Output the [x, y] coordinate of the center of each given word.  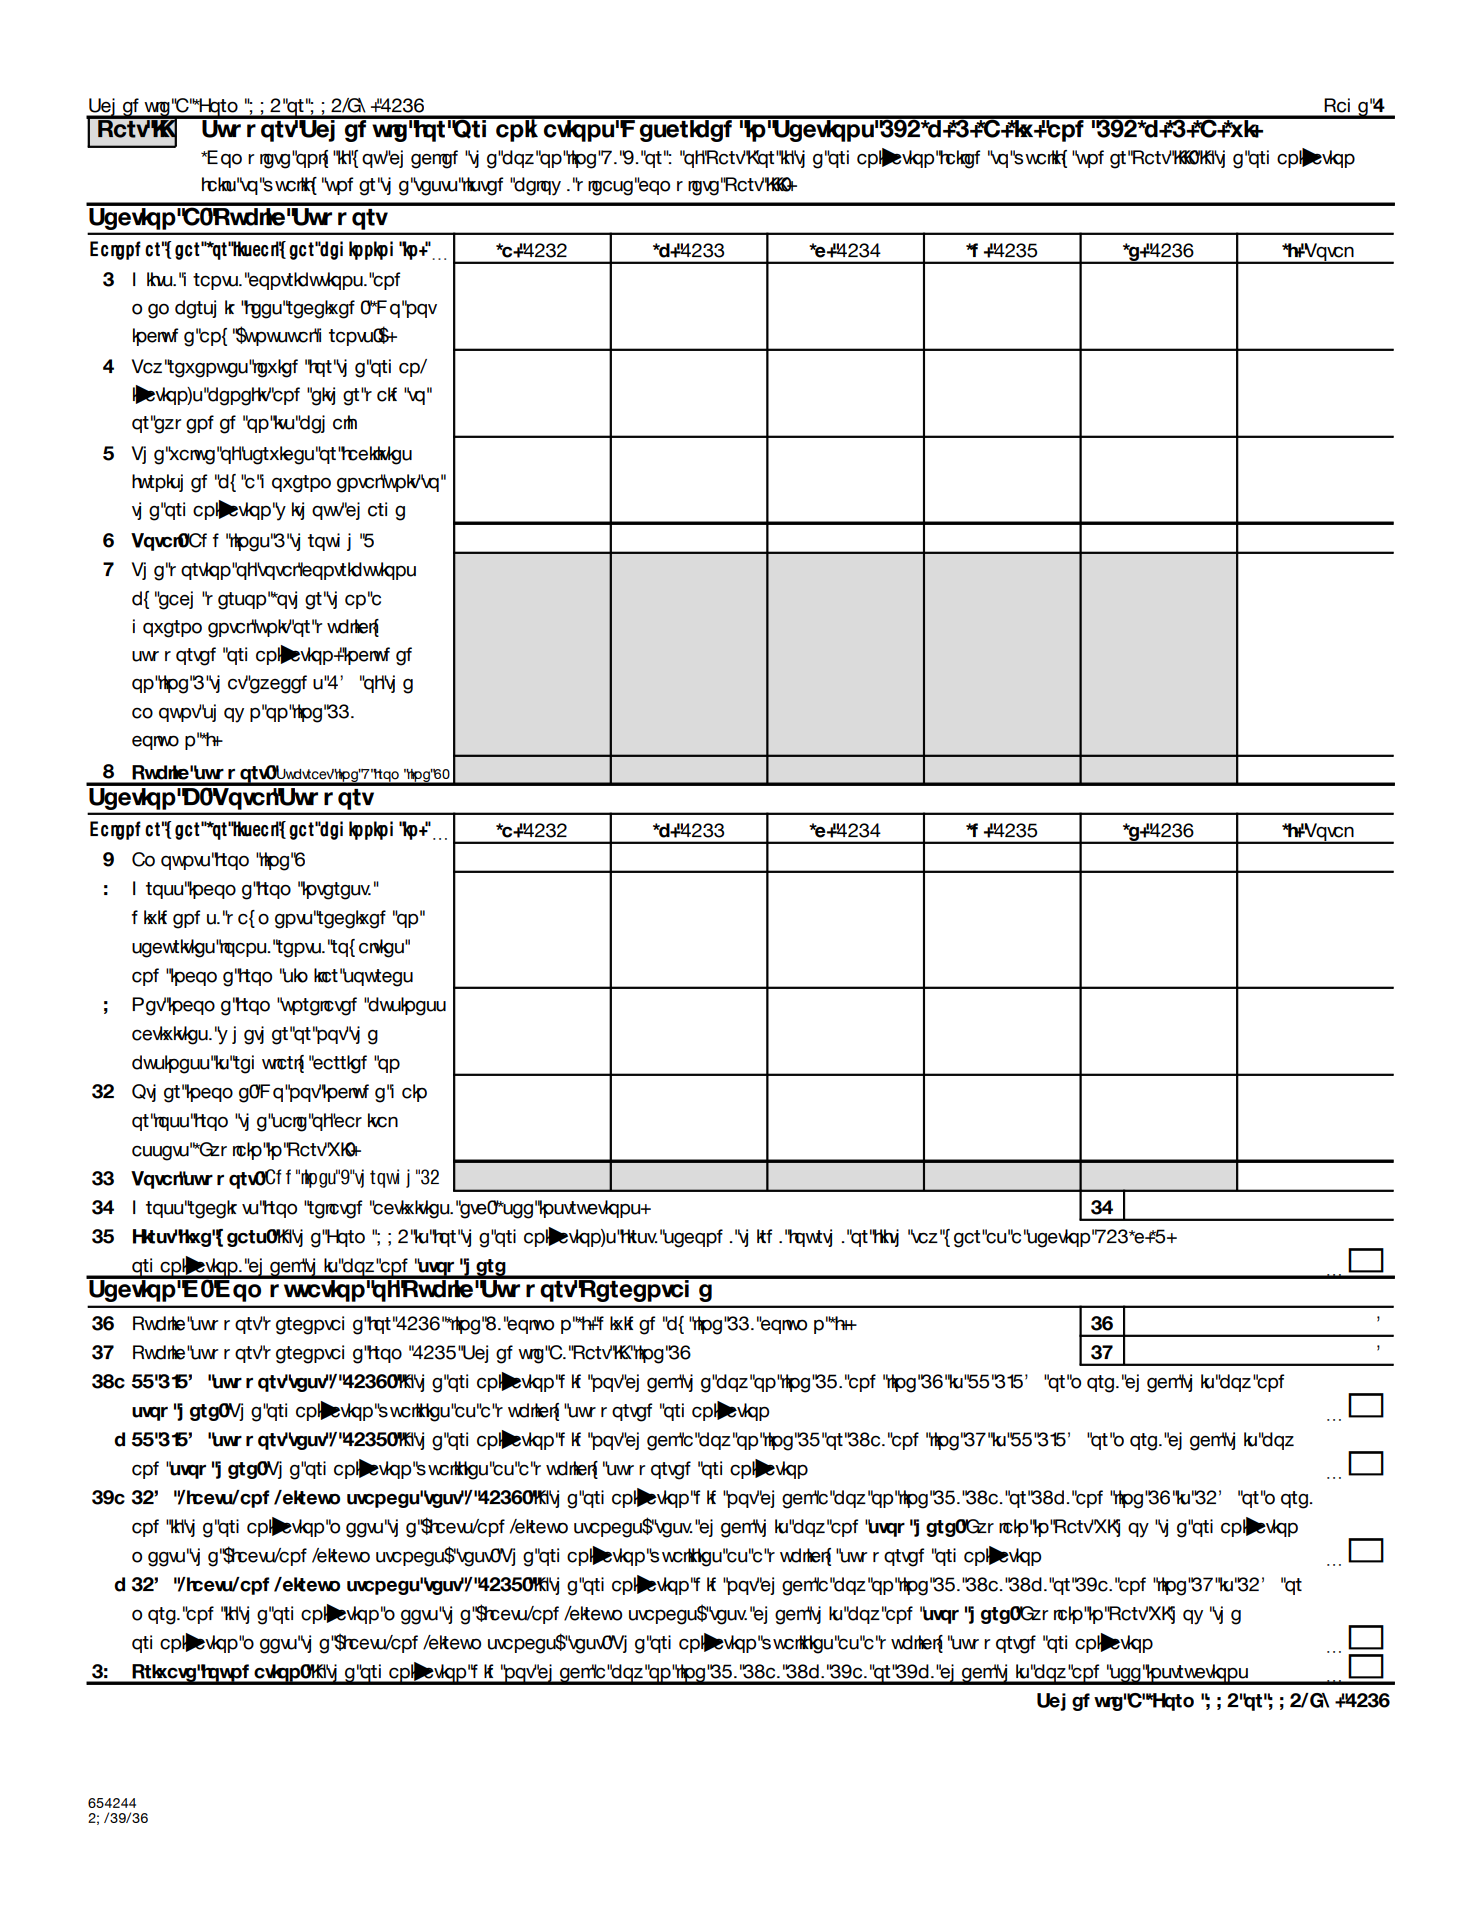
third [755, 1238]
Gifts [154, 279]
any [213, 337]
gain [408, 1093]
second [693, 1238]
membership [183, 309]
